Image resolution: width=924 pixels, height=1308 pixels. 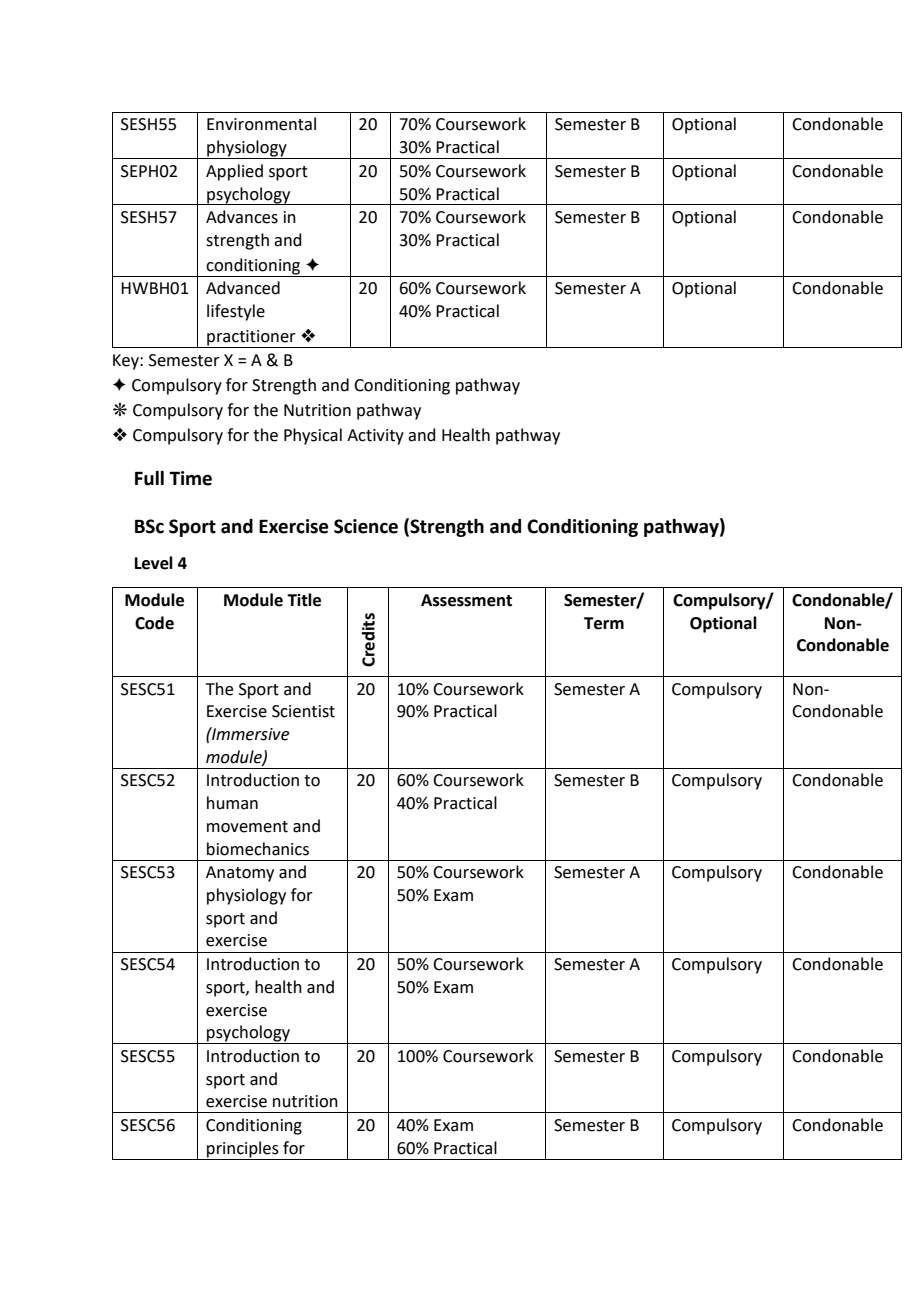 I want to click on Advances, so click(x=242, y=217).
